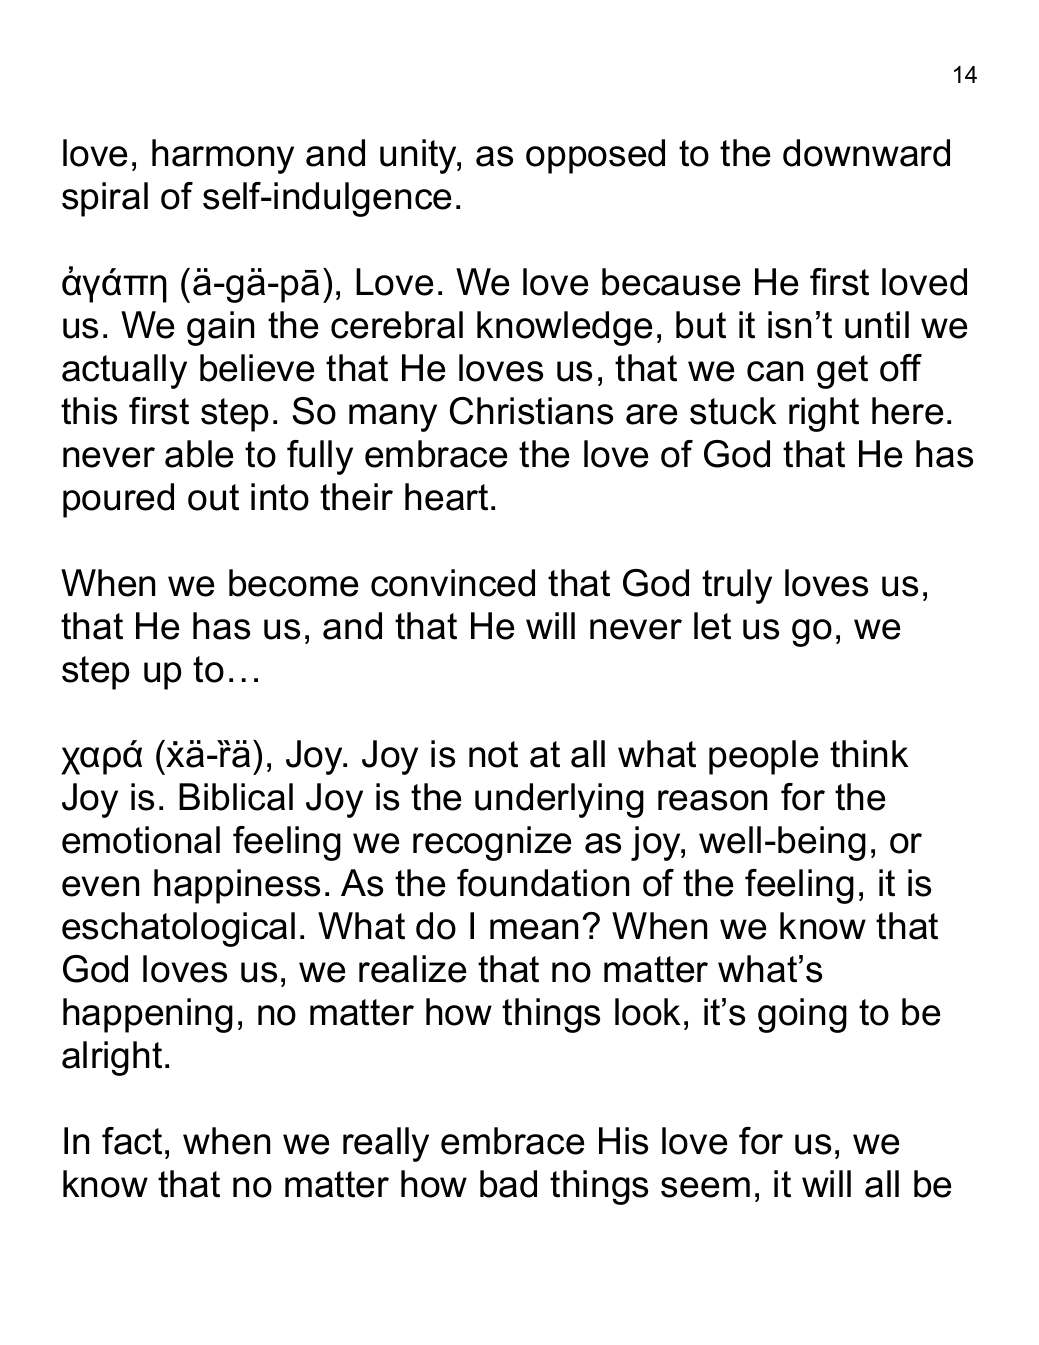 The image size is (1039, 1345). What do you see at coordinates (293, 583) in the screenshot?
I see `become` at bounding box center [293, 583].
